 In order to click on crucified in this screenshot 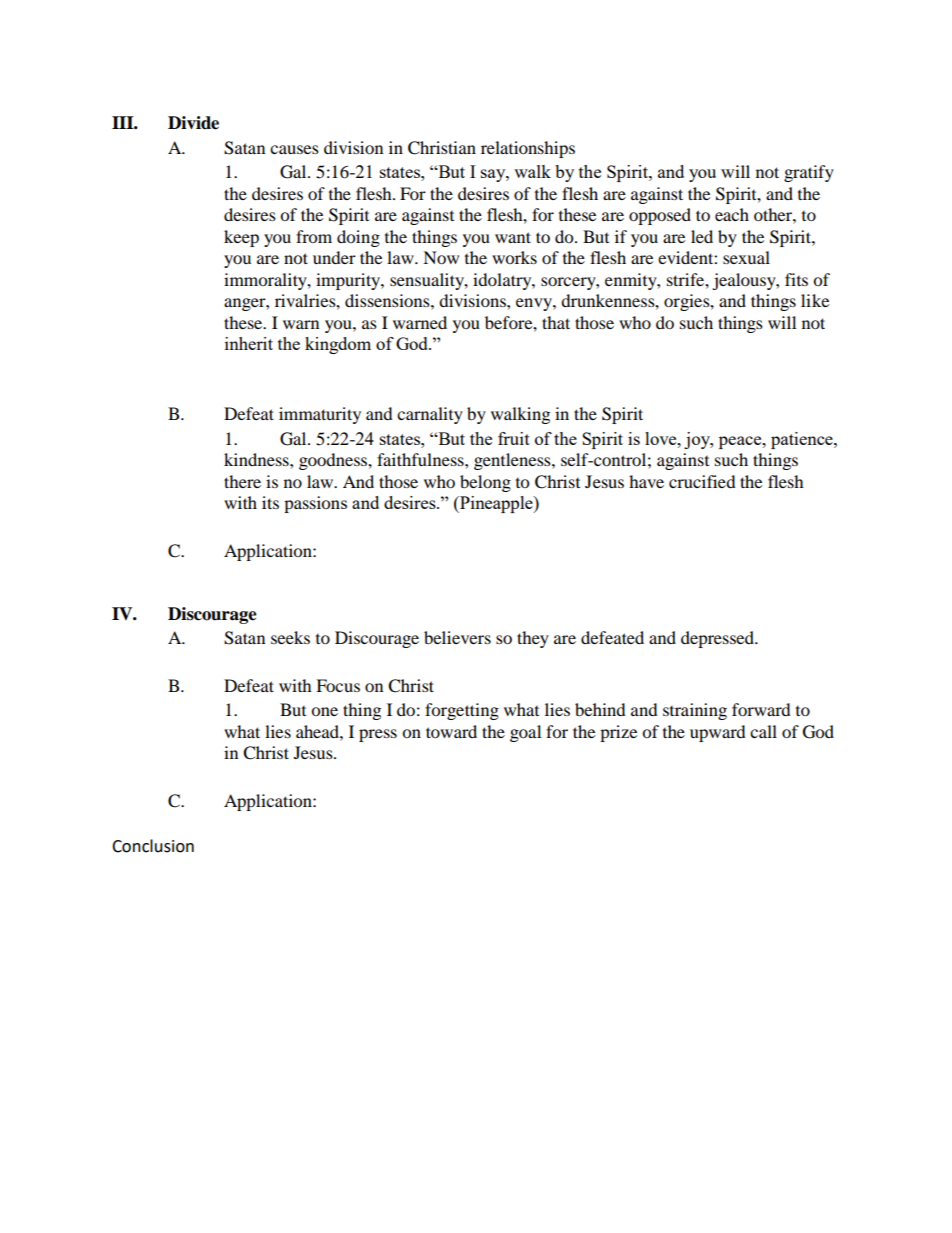, I will do `click(702, 481)`.
